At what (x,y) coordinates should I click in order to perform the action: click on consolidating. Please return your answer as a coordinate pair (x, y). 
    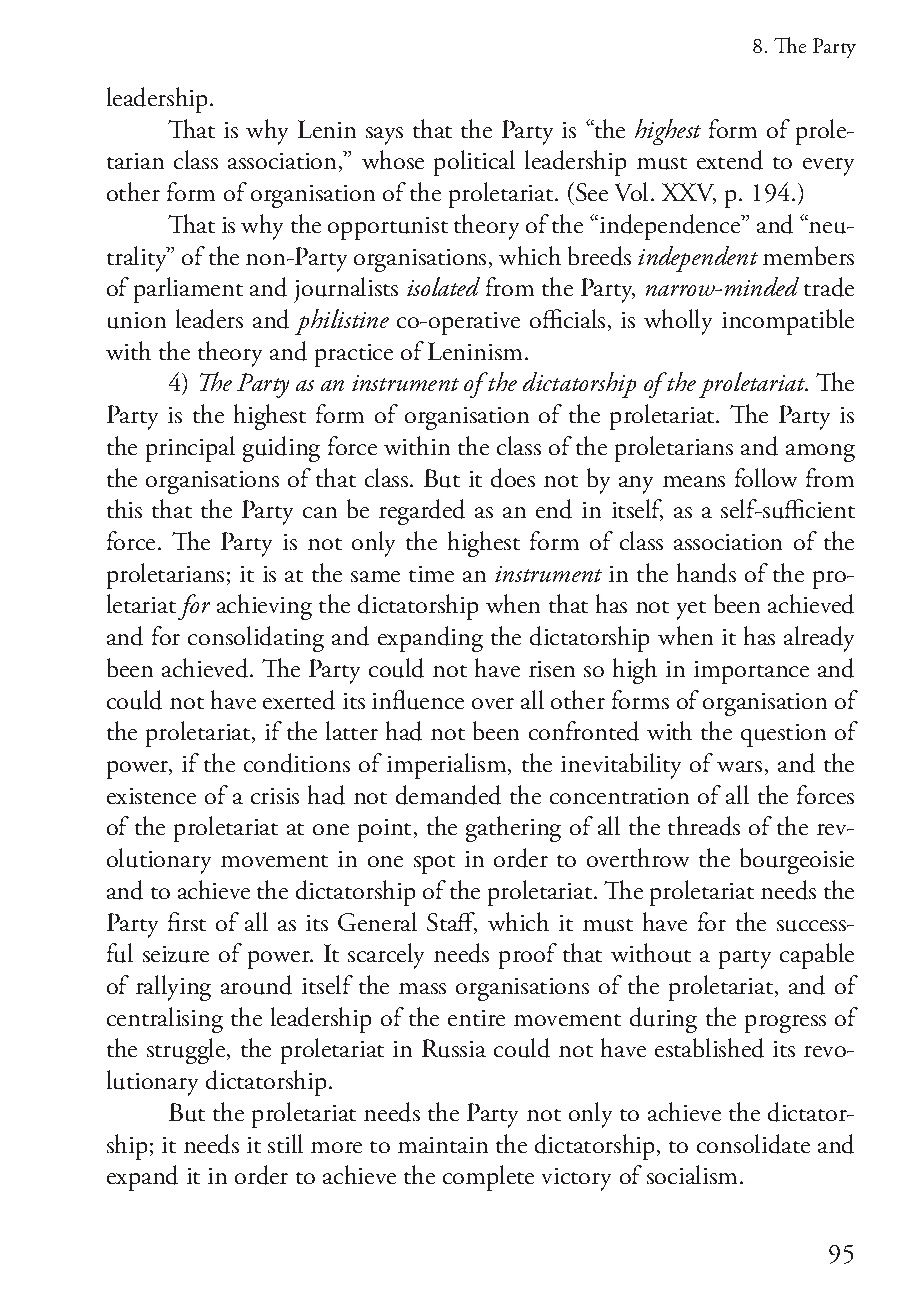
    Looking at the image, I should click on (256, 639).
